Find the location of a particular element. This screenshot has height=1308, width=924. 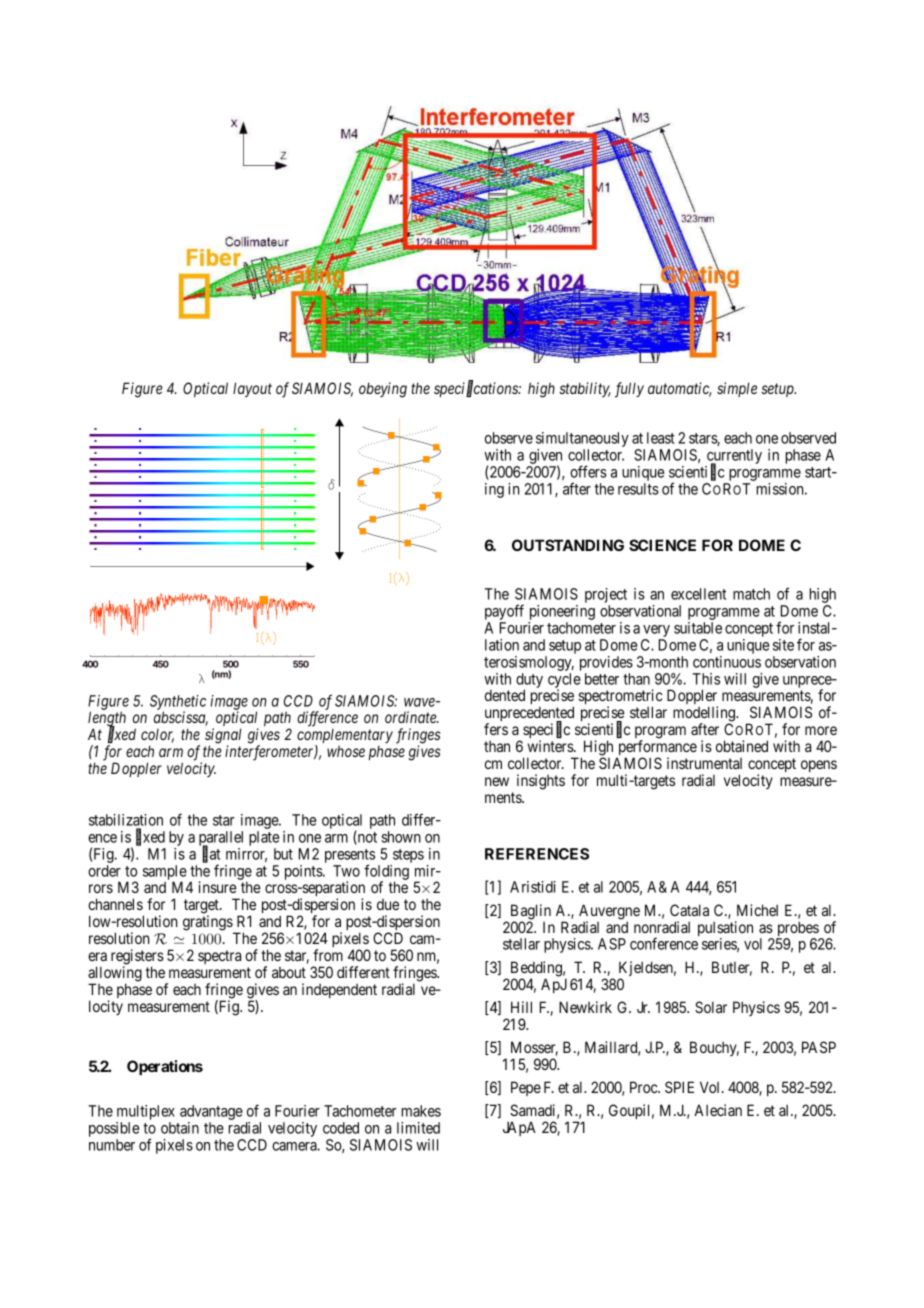

simple is located at coordinates (737, 389).
